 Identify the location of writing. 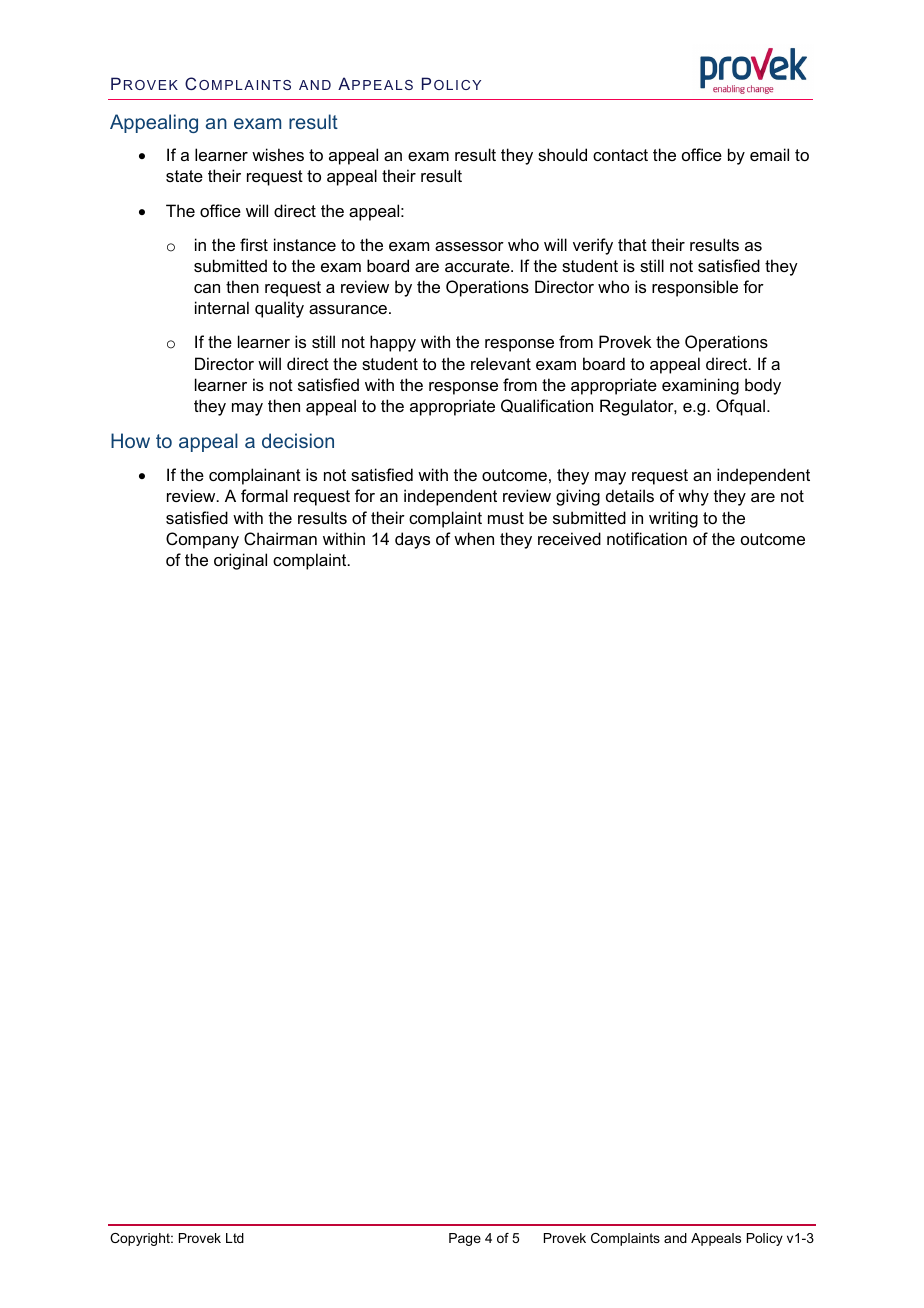
(673, 519).
